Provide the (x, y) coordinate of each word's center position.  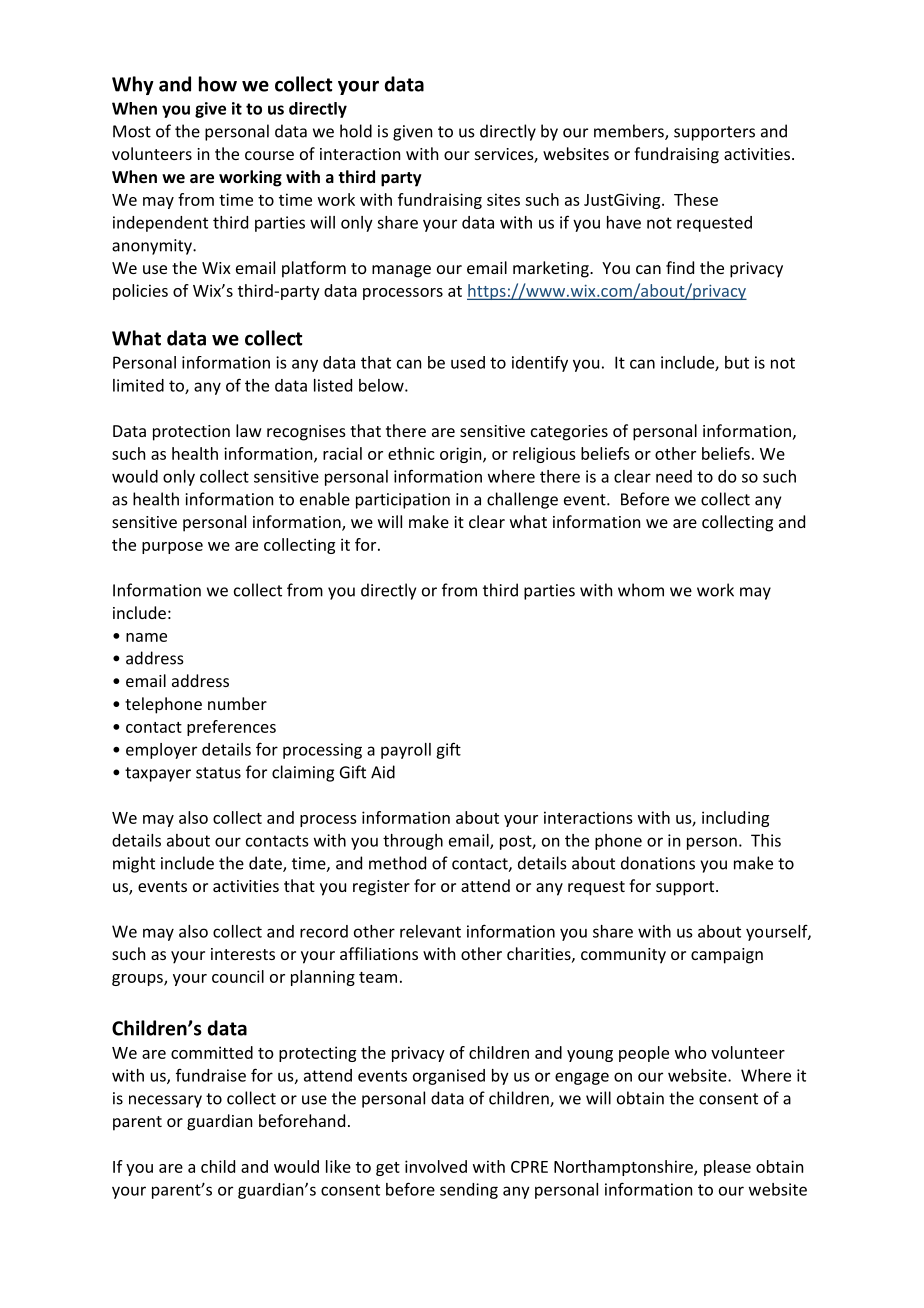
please (727, 1168)
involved (436, 1166)
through (413, 842)
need (674, 476)
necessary (165, 1101)
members (630, 132)
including (735, 819)
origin (462, 455)
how (218, 84)
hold (356, 131)
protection (191, 433)
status (218, 773)
